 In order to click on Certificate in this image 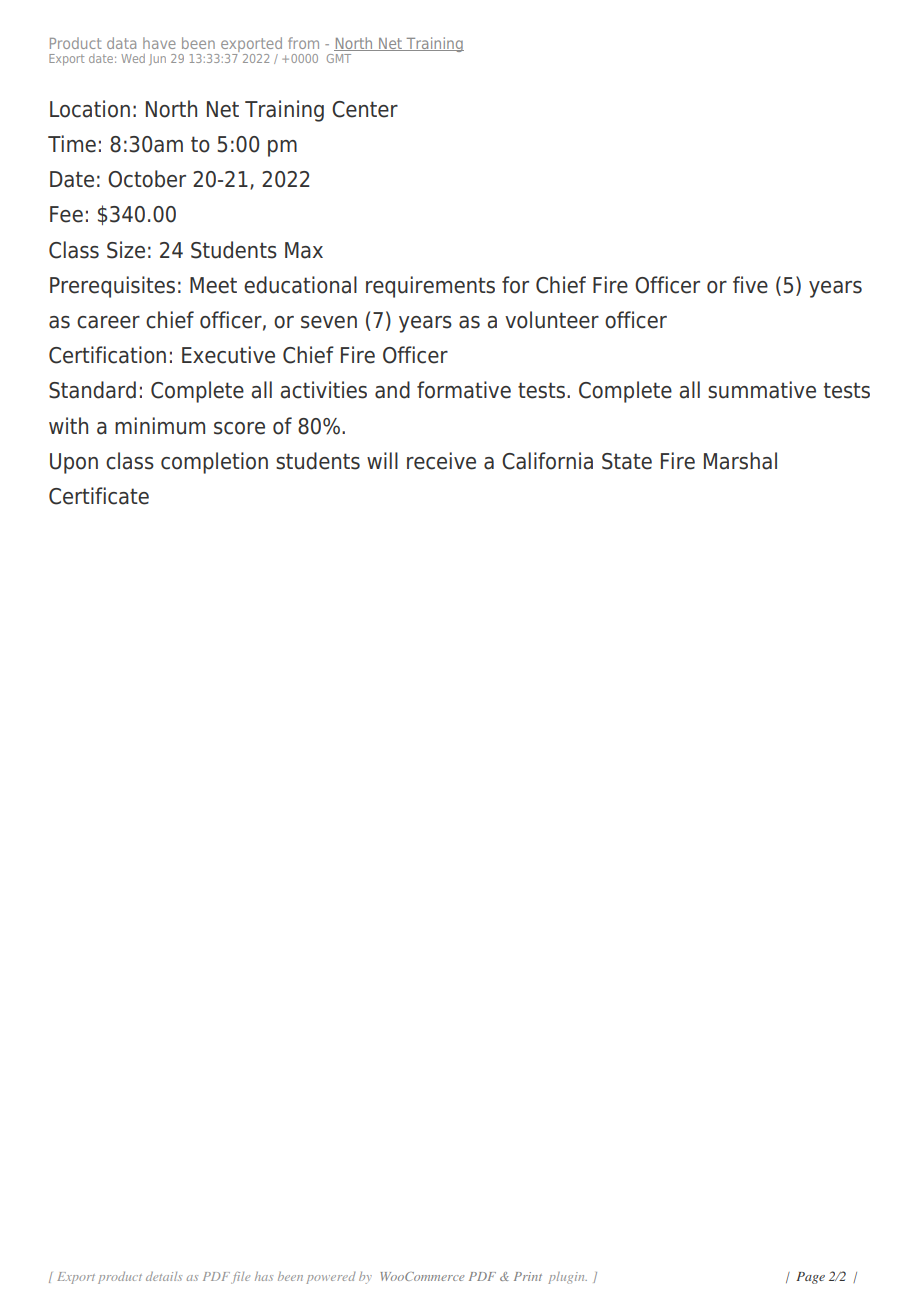, I will do `click(99, 496)`.
